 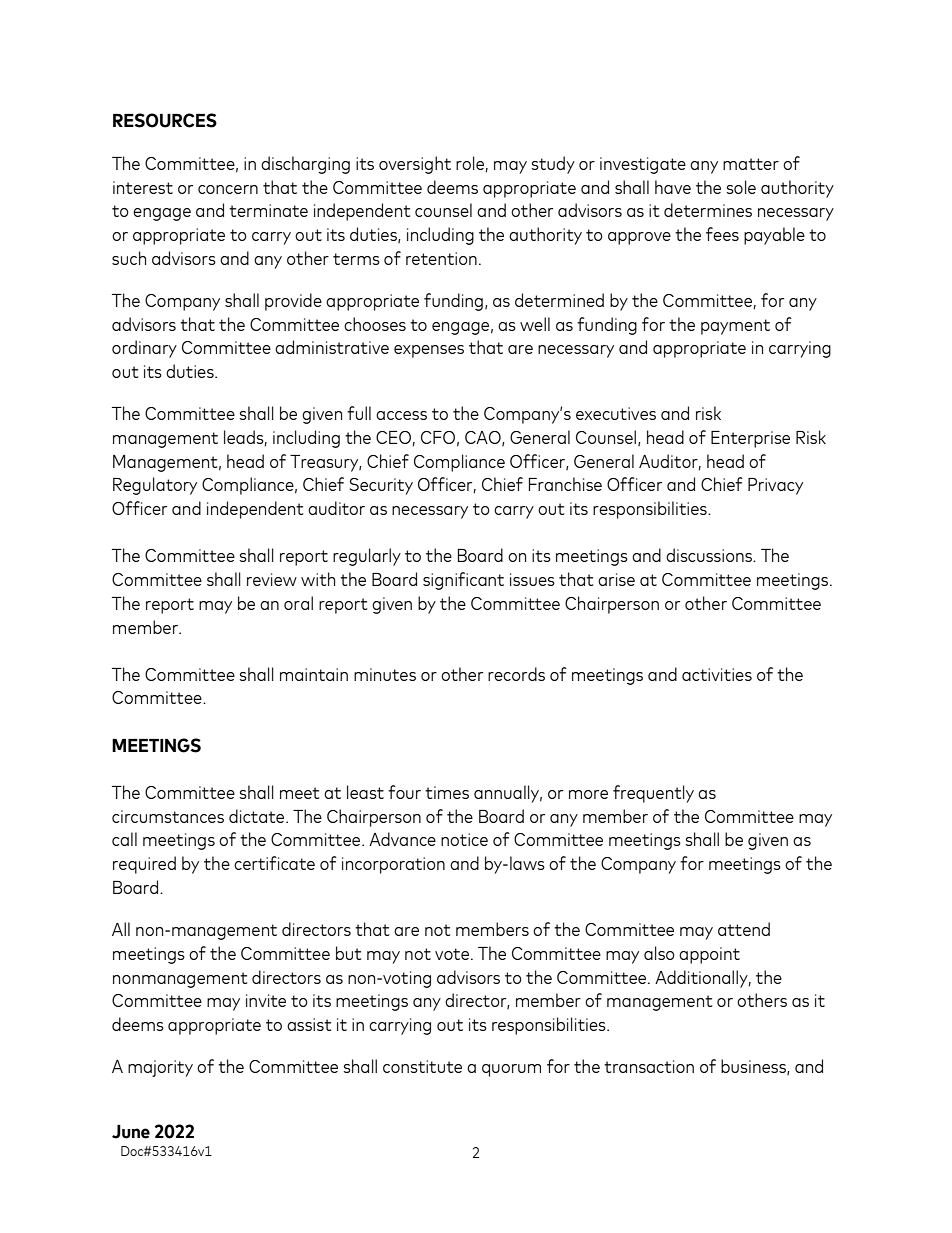 What do you see at coordinates (165, 120) in the document?
I see `RESOURCES` at bounding box center [165, 120].
